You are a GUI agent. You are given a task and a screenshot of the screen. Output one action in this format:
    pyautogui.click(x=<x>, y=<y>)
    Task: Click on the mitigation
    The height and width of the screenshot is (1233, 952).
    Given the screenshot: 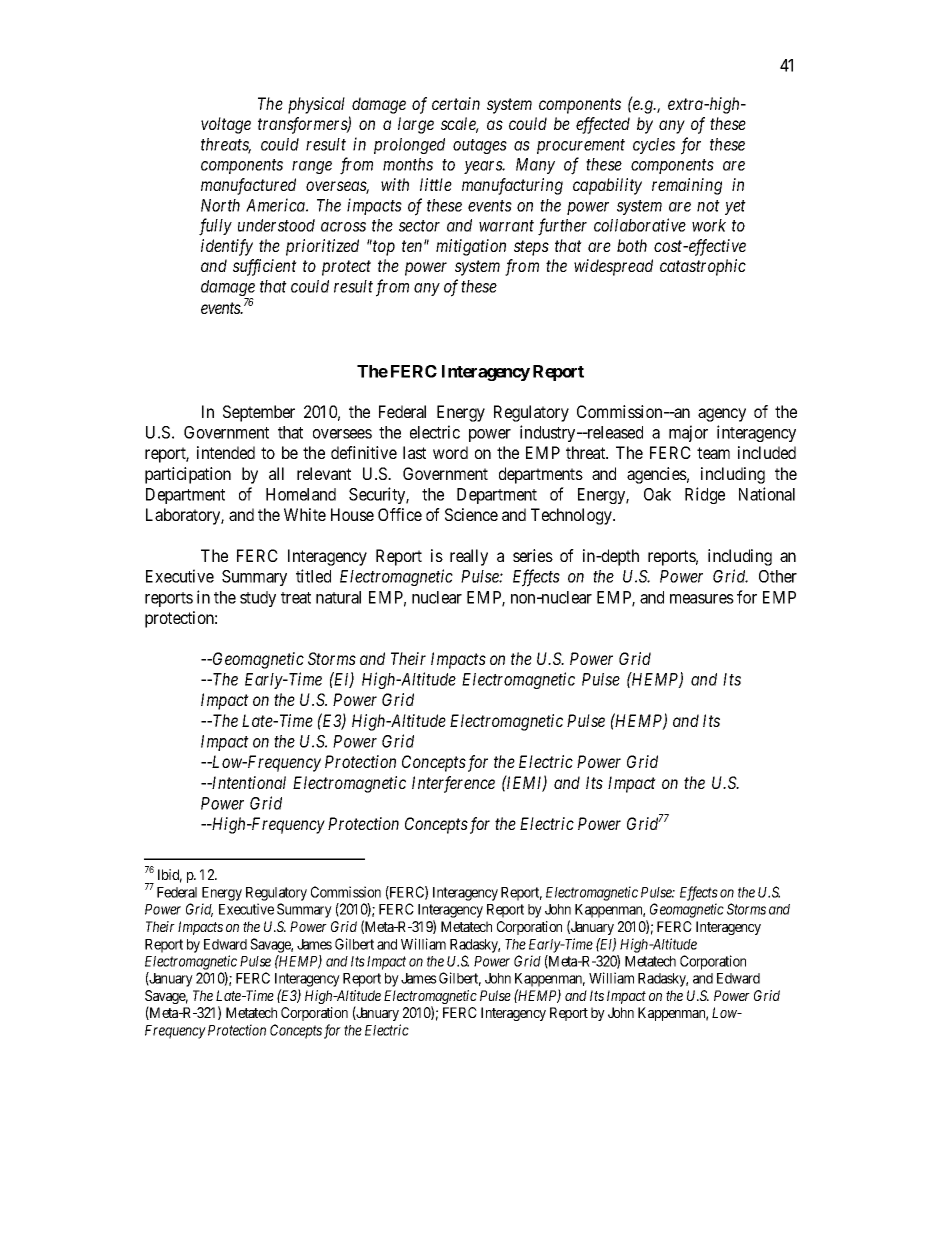 What is the action you would take?
    pyautogui.click(x=471, y=247)
